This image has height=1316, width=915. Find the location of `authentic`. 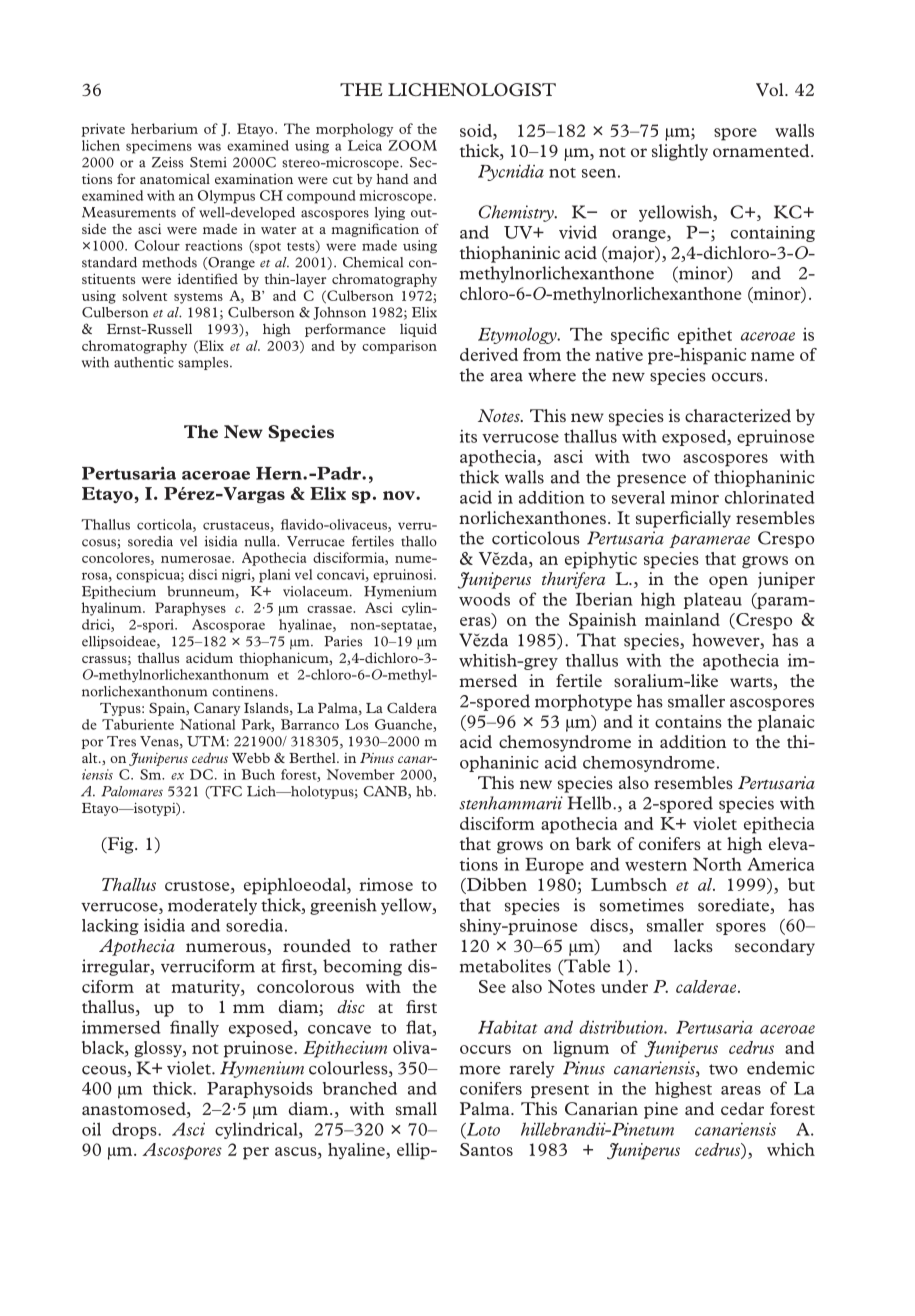

authentic is located at coordinates (144, 362).
